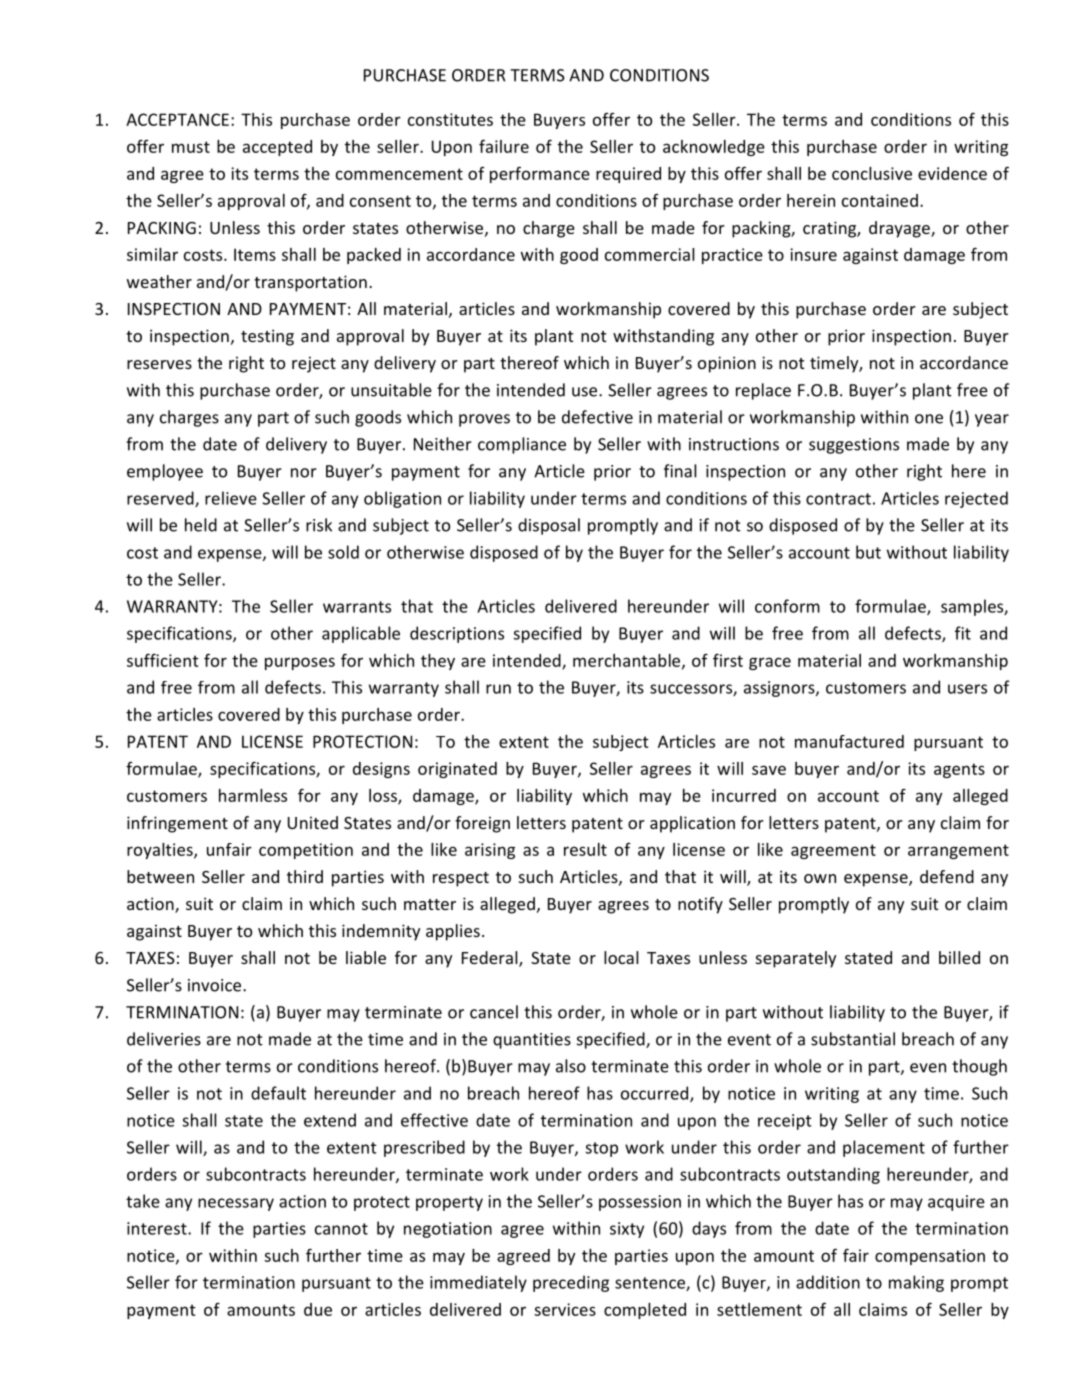  What do you see at coordinates (305, 876) in the page?
I see `third` at bounding box center [305, 876].
